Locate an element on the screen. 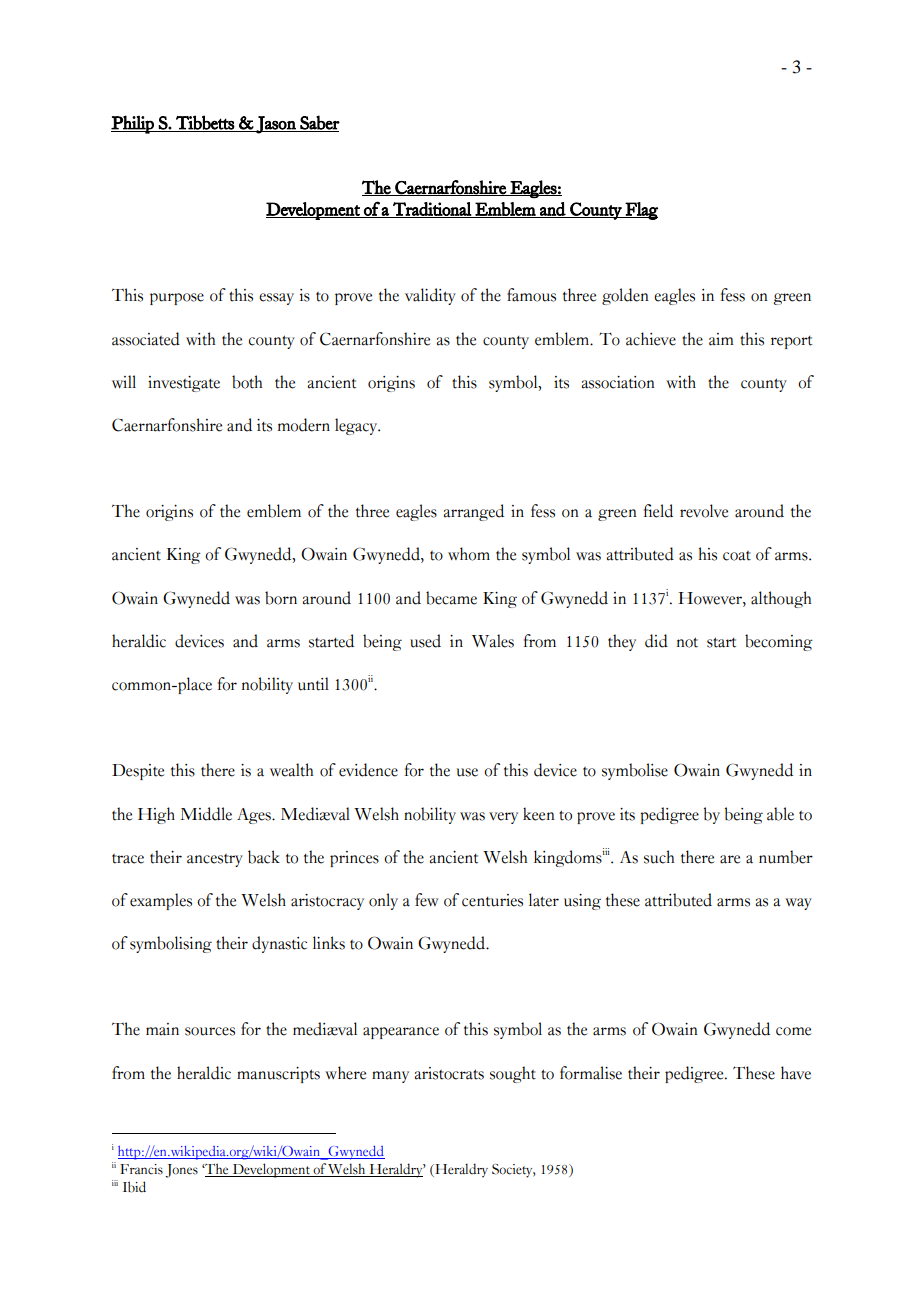 The height and width of the screenshot is (1308, 924). Jason is located at coordinates (276, 125).
